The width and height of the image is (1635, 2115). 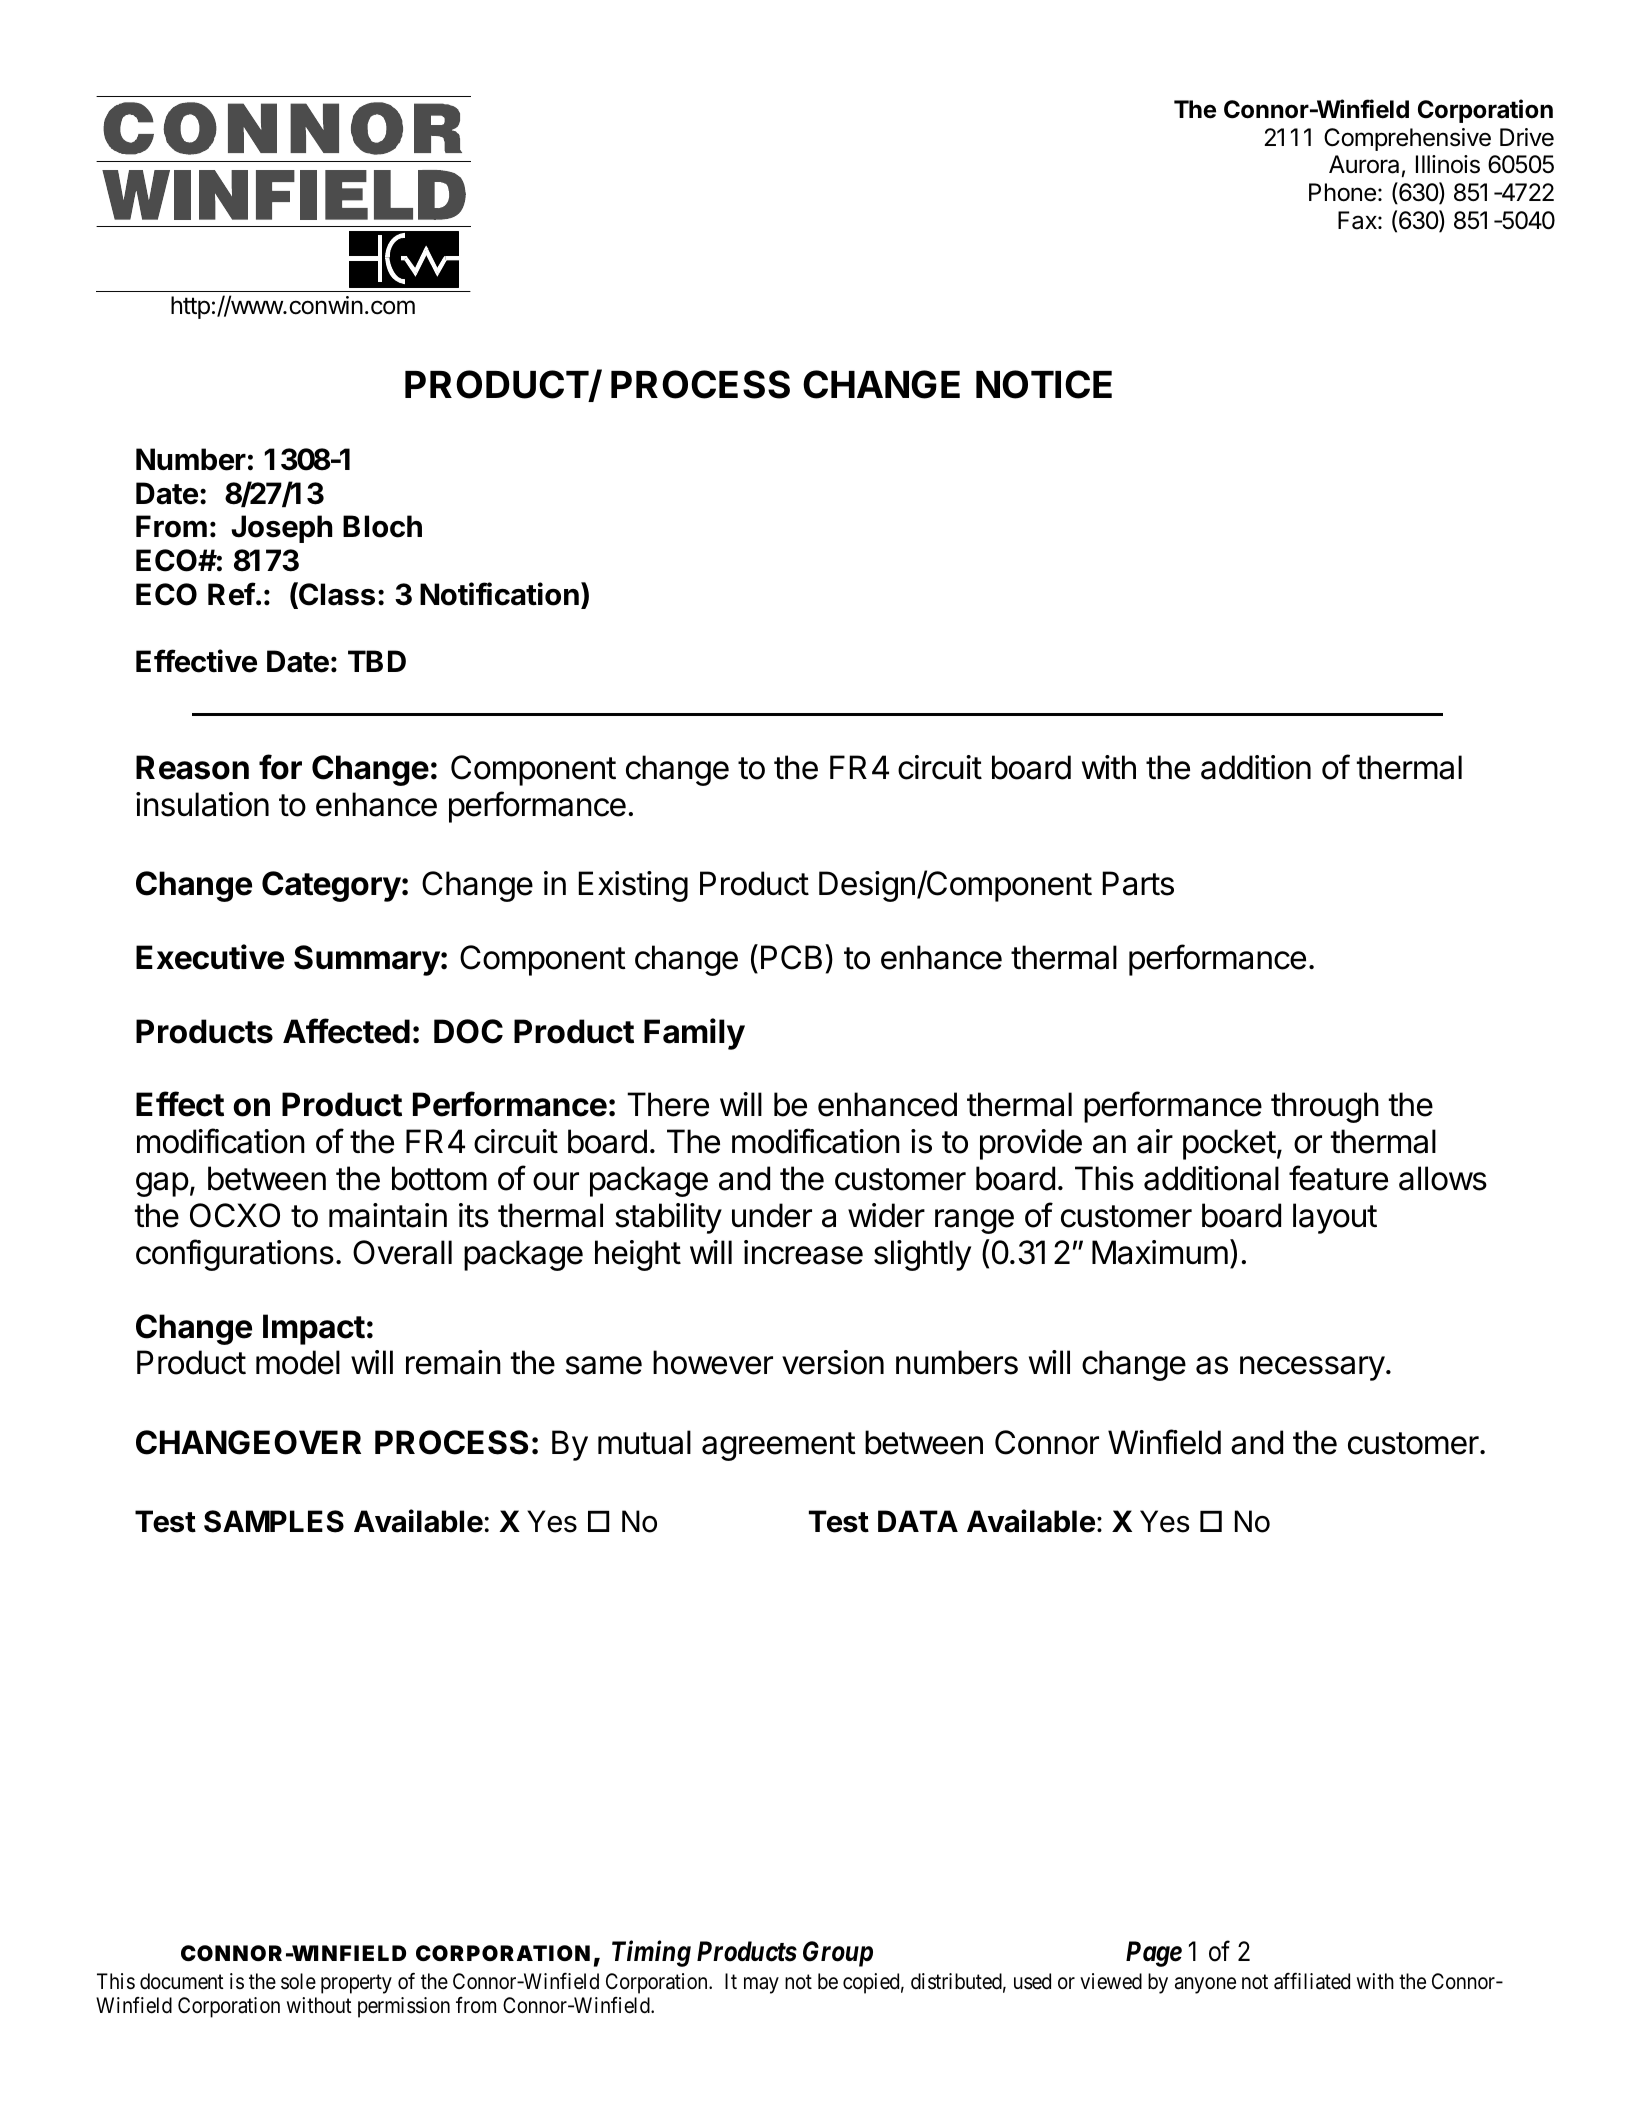 I want to click on Group, so click(x=838, y=1954).
